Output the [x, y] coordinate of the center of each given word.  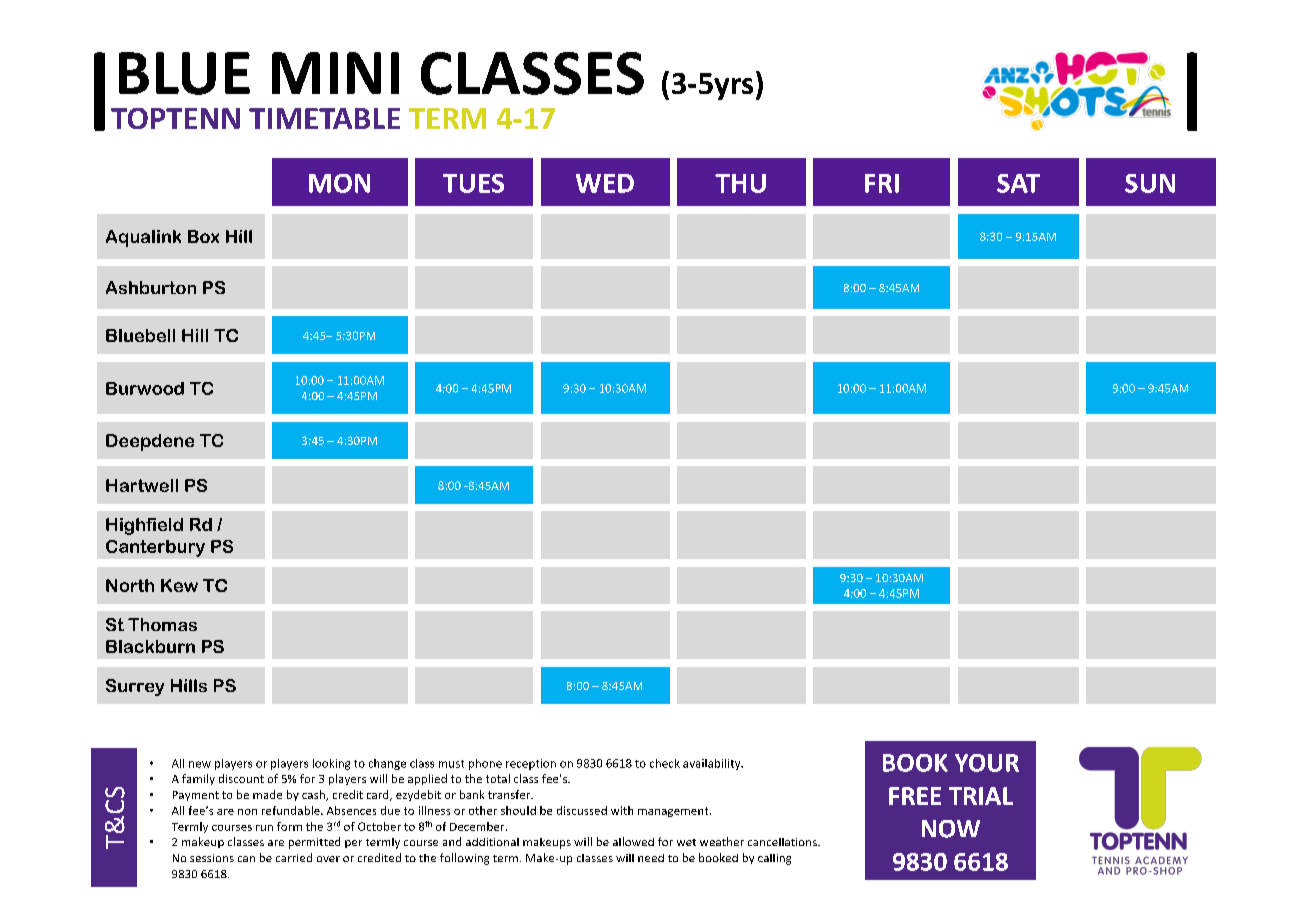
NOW [951, 829]
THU [740, 183]
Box [203, 236]
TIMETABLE [324, 118]
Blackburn [150, 646]
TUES [473, 183]
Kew [179, 585]
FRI [882, 183]
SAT [1018, 183]
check [665, 763]
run [264, 828]
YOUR [987, 763]
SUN [1150, 183]
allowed [633, 841]
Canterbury [155, 548]
